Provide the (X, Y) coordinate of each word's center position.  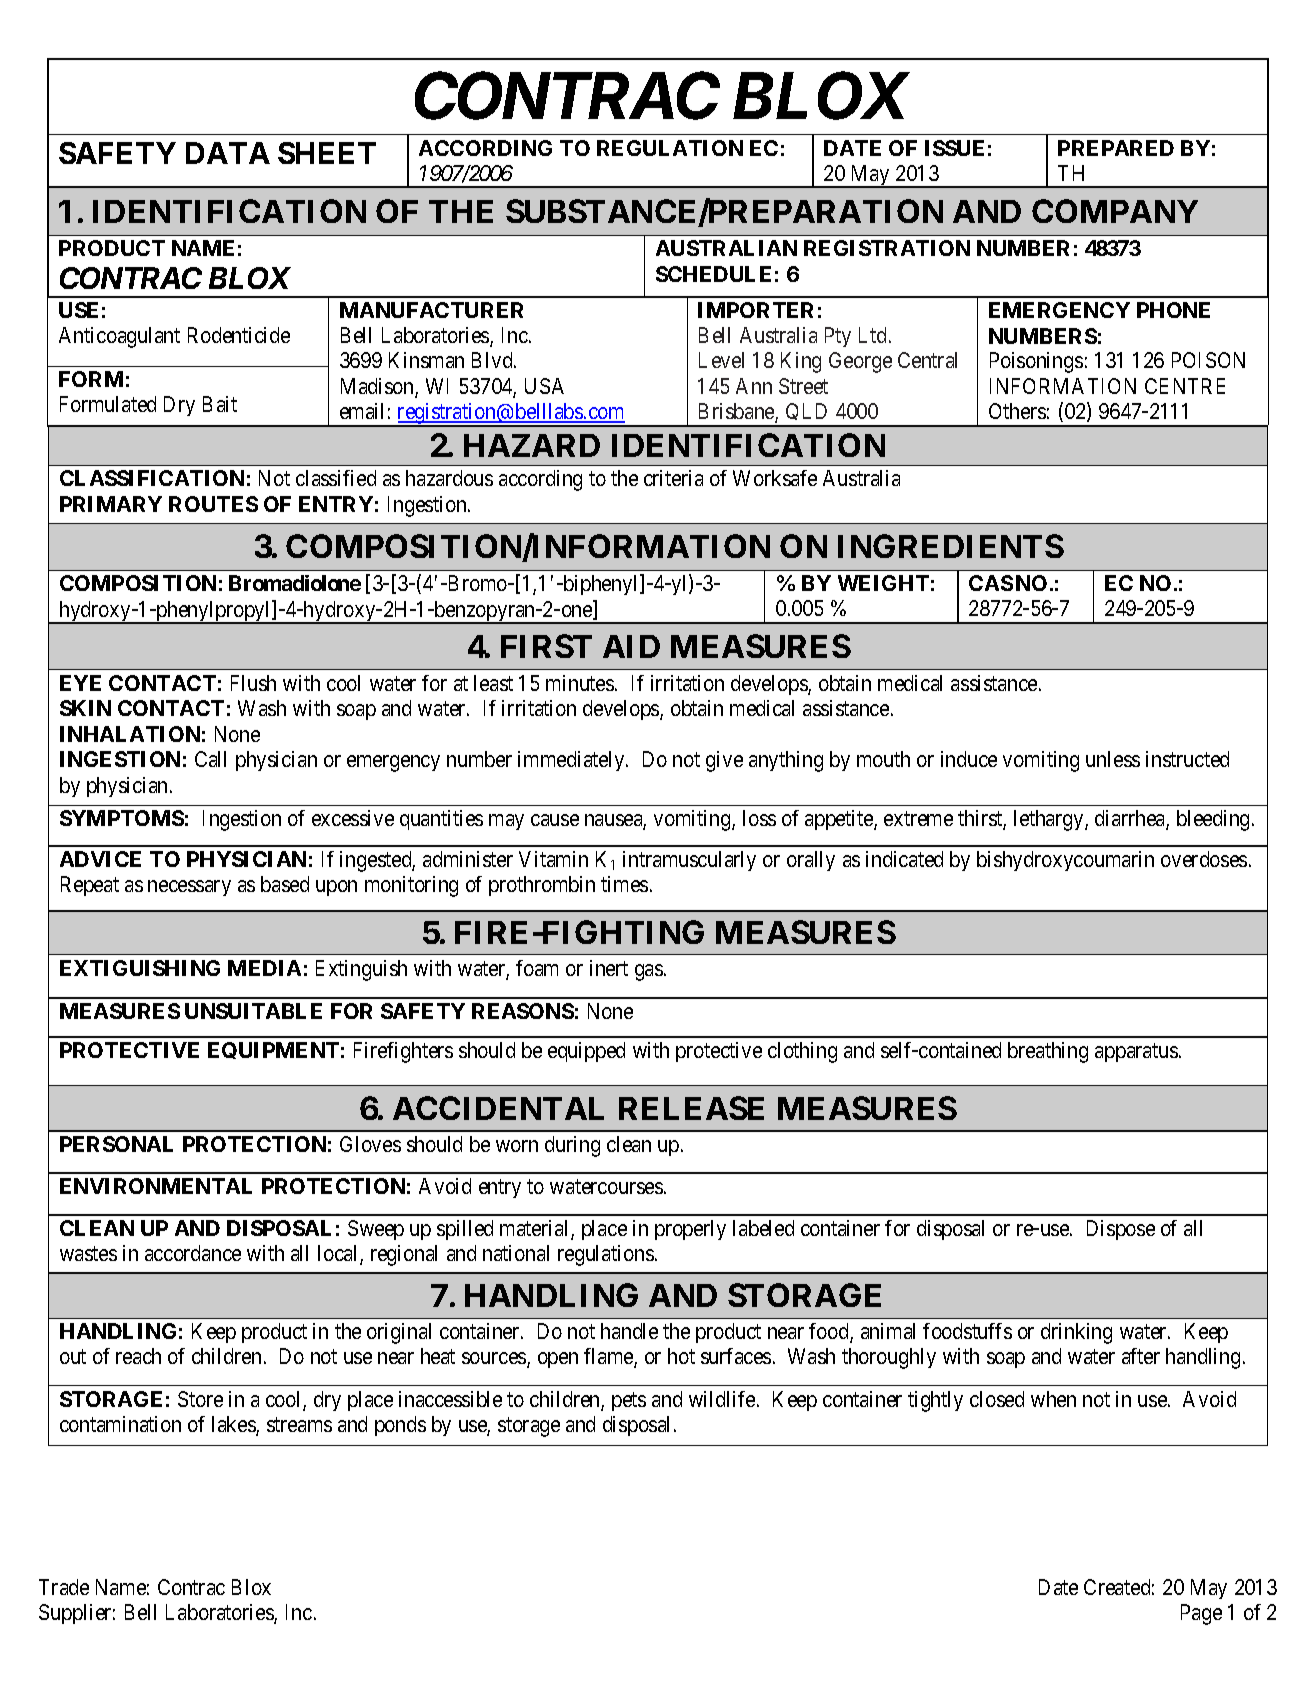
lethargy (1050, 820)
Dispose (1121, 1230)
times (624, 884)
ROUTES (213, 504)
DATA (228, 153)
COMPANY (1115, 211)
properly (690, 1230)
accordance (193, 1253)
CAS (991, 583)
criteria (673, 478)
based (285, 884)
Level (721, 360)
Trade (64, 1587)
